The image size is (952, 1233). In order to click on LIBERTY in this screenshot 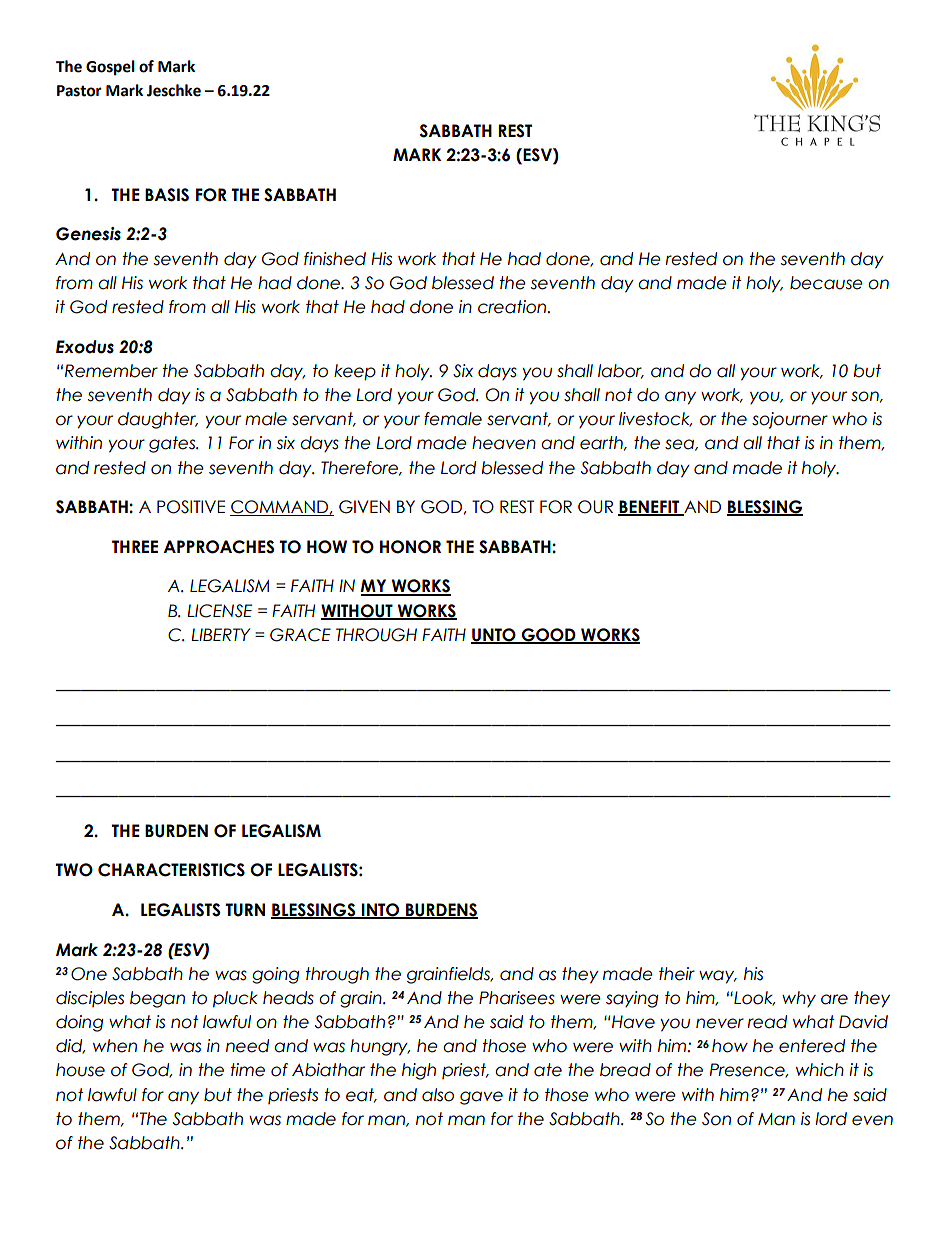, I will do `click(220, 634)`.
